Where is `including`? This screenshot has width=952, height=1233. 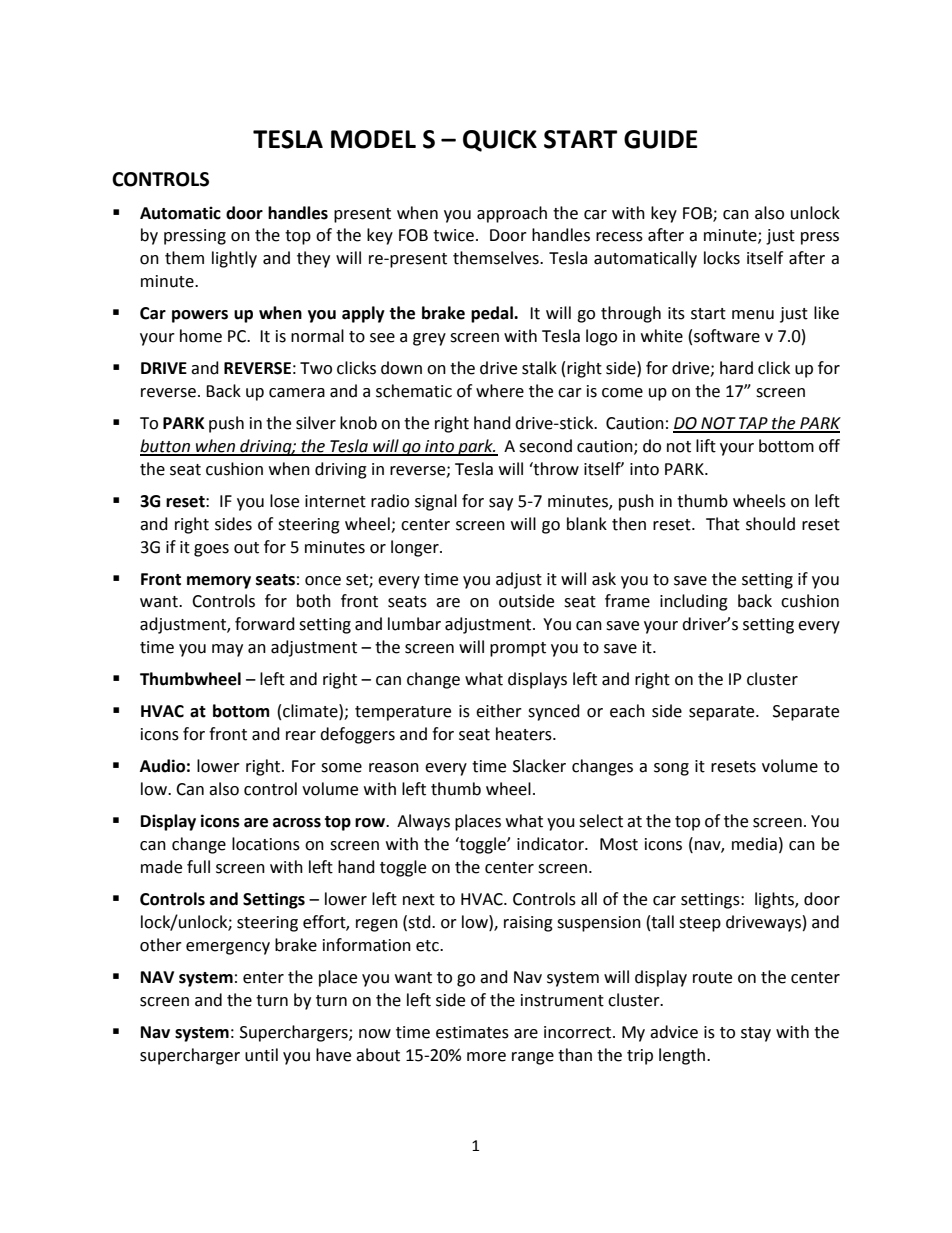 including is located at coordinates (694, 602).
